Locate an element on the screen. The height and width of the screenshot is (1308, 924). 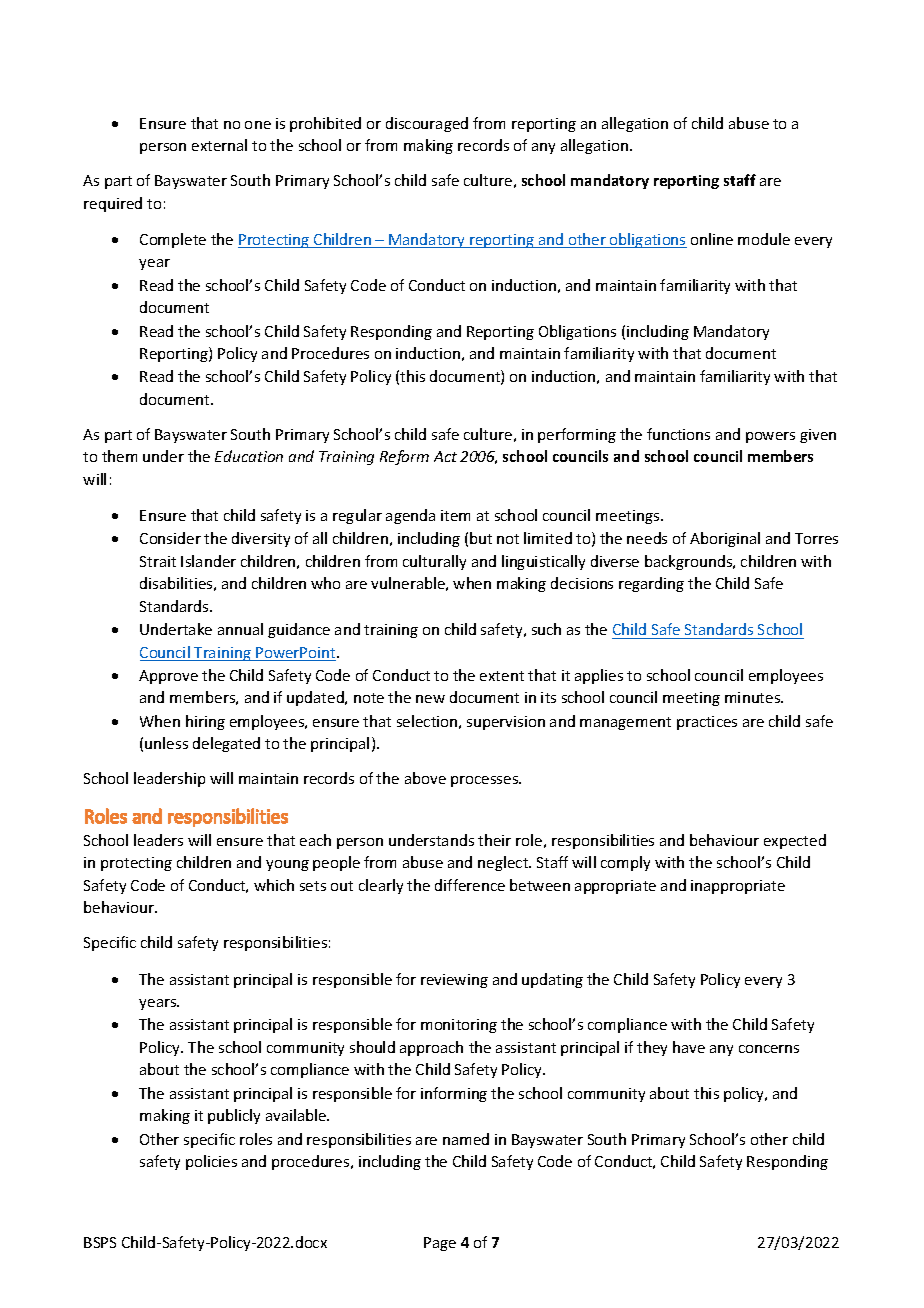
concerns is located at coordinates (769, 1049).
